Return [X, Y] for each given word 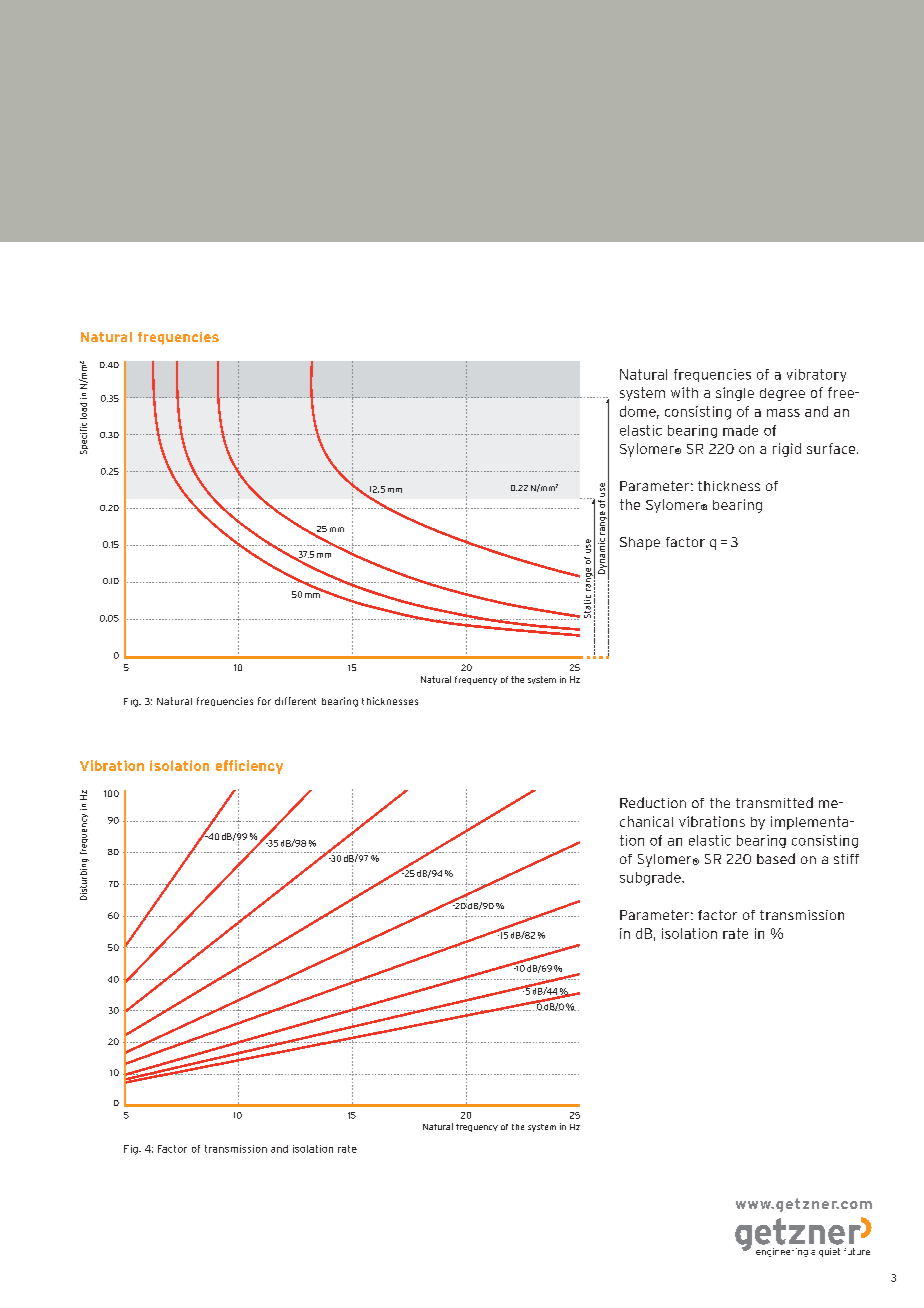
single [735, 394]
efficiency [249, 767]
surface [832, 448]
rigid [787, 450]
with [684, 392]
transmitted [774, 802]
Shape [640, 543]
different [295, 701]
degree [782, 394]
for [264, 701]
